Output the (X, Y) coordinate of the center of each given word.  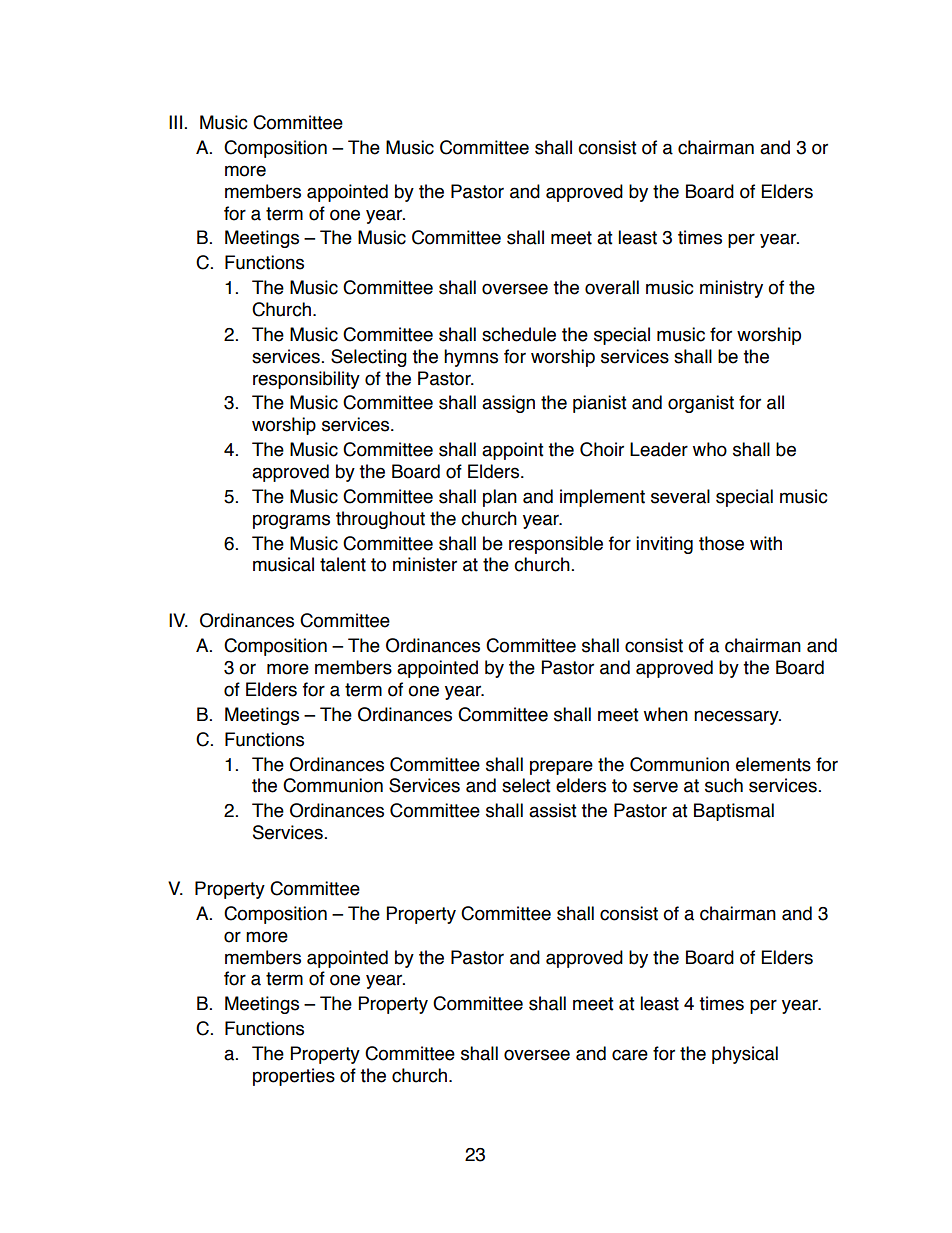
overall (612, 287)
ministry (731, 289)
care (630, 1055)
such (724, 785)
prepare (561, 767)
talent (343, 564)
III (175, 122)
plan (500, 498)
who (710, 449)
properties (294, 1077)
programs (291, 521)
